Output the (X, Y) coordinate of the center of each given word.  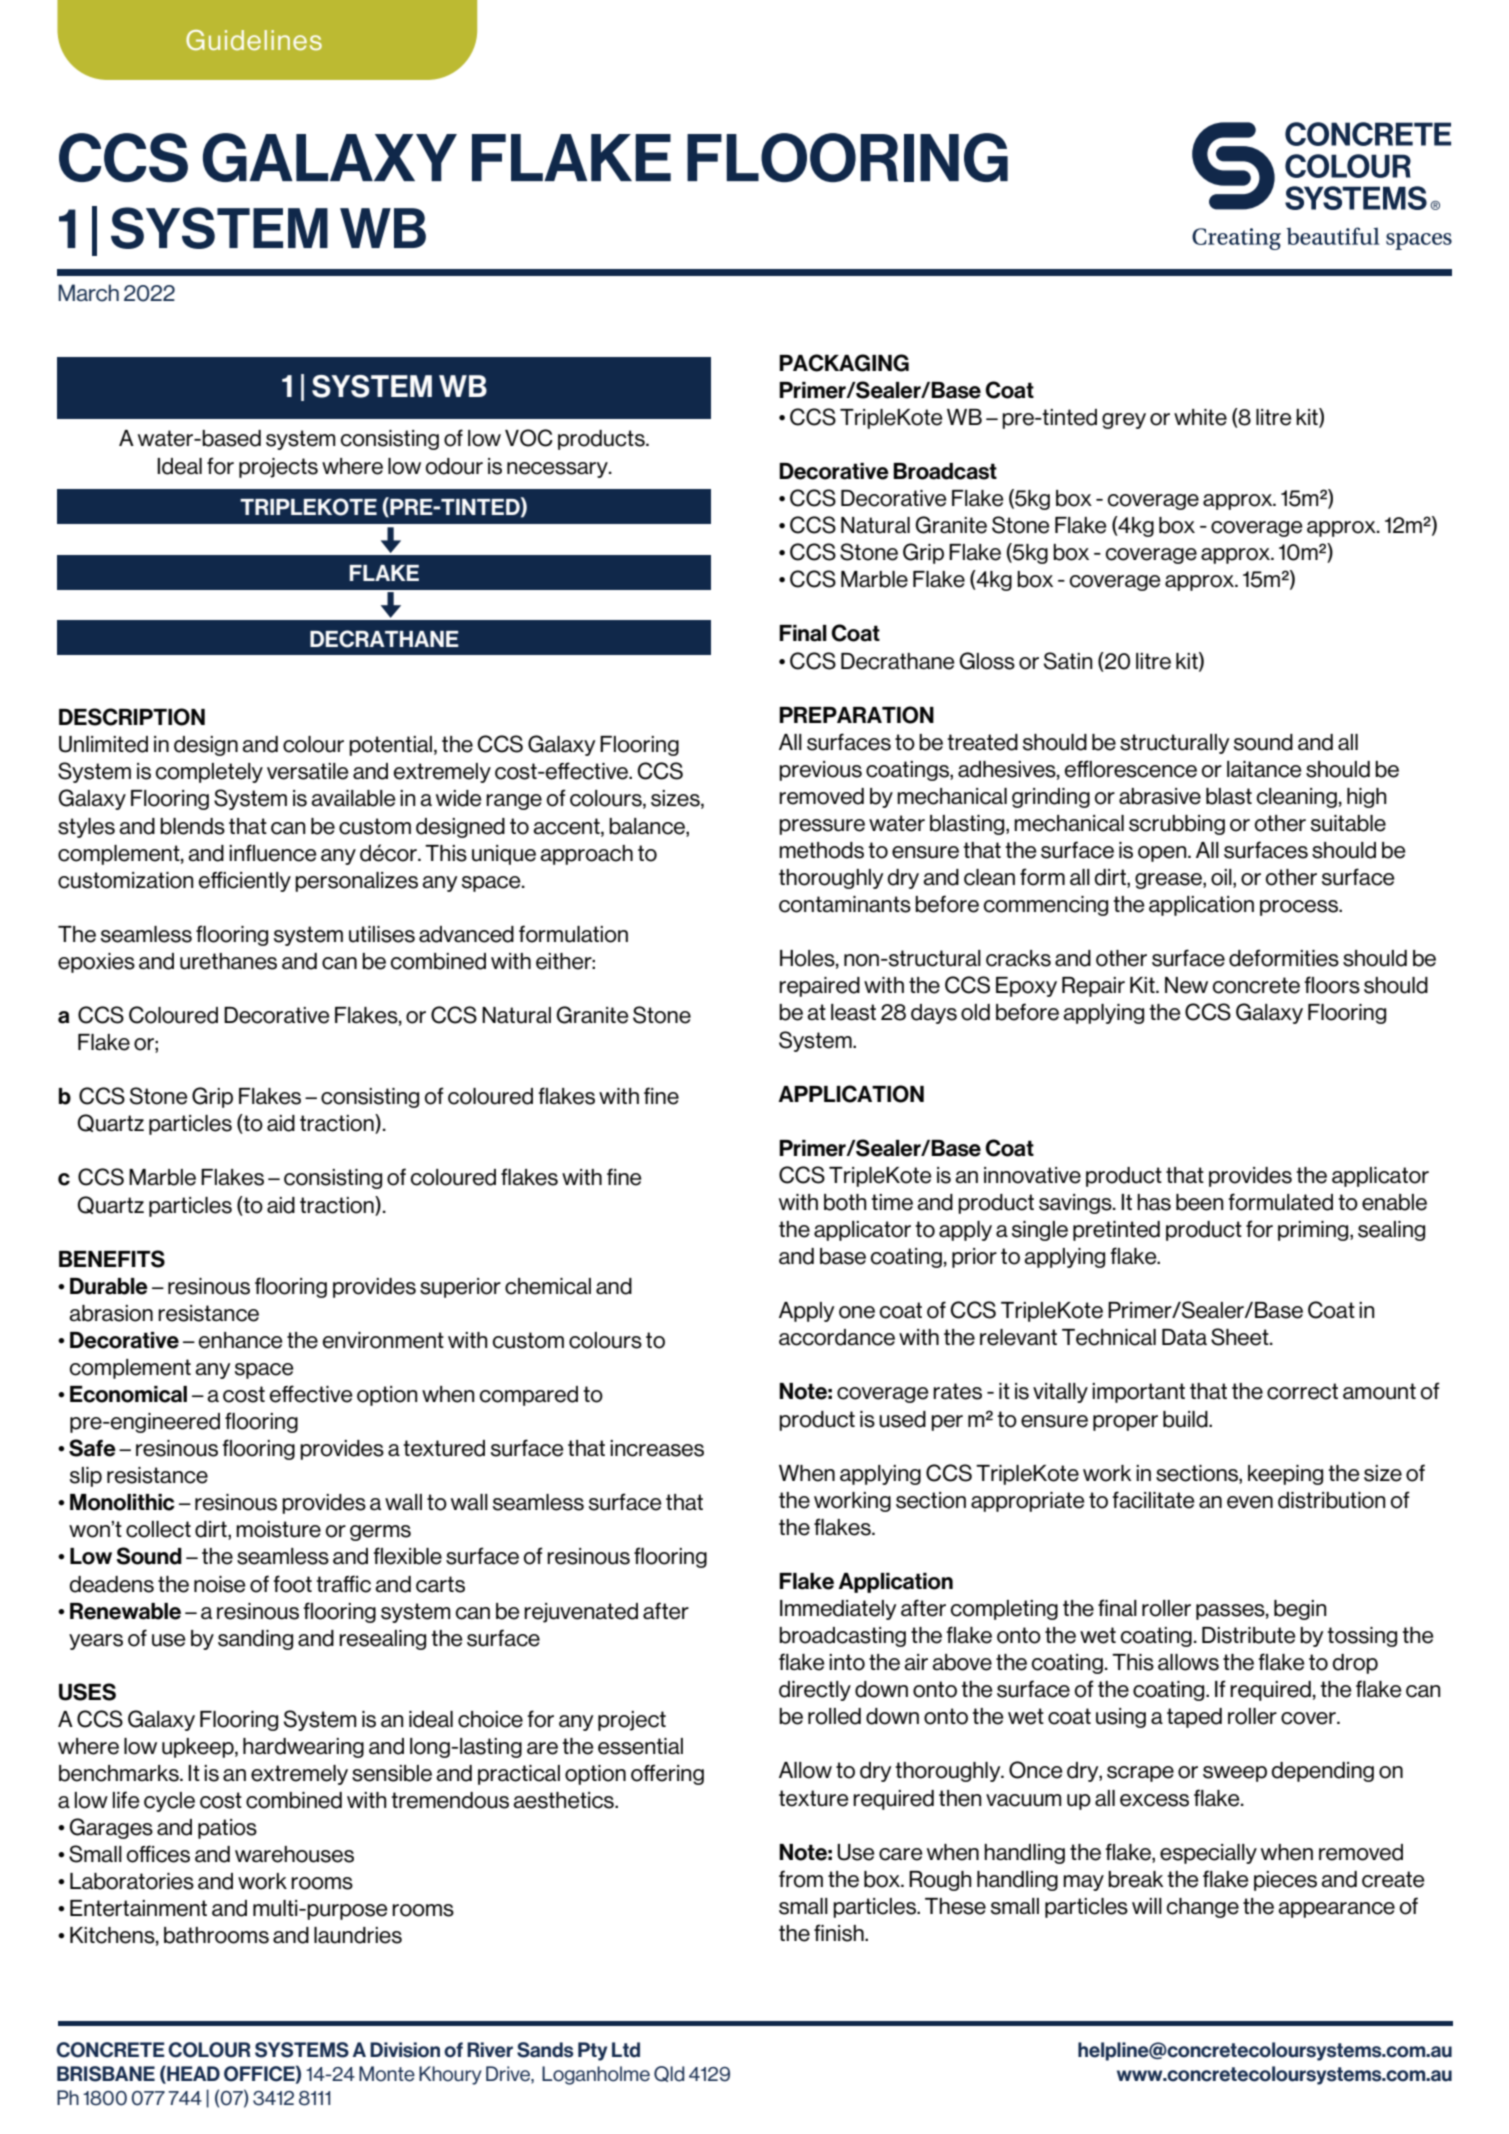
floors (1332, 985)
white (1200, 417)
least (853, 1012)
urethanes (228, 961)
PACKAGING (844, 363)
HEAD (192, 2074)
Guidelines (254, 40)
